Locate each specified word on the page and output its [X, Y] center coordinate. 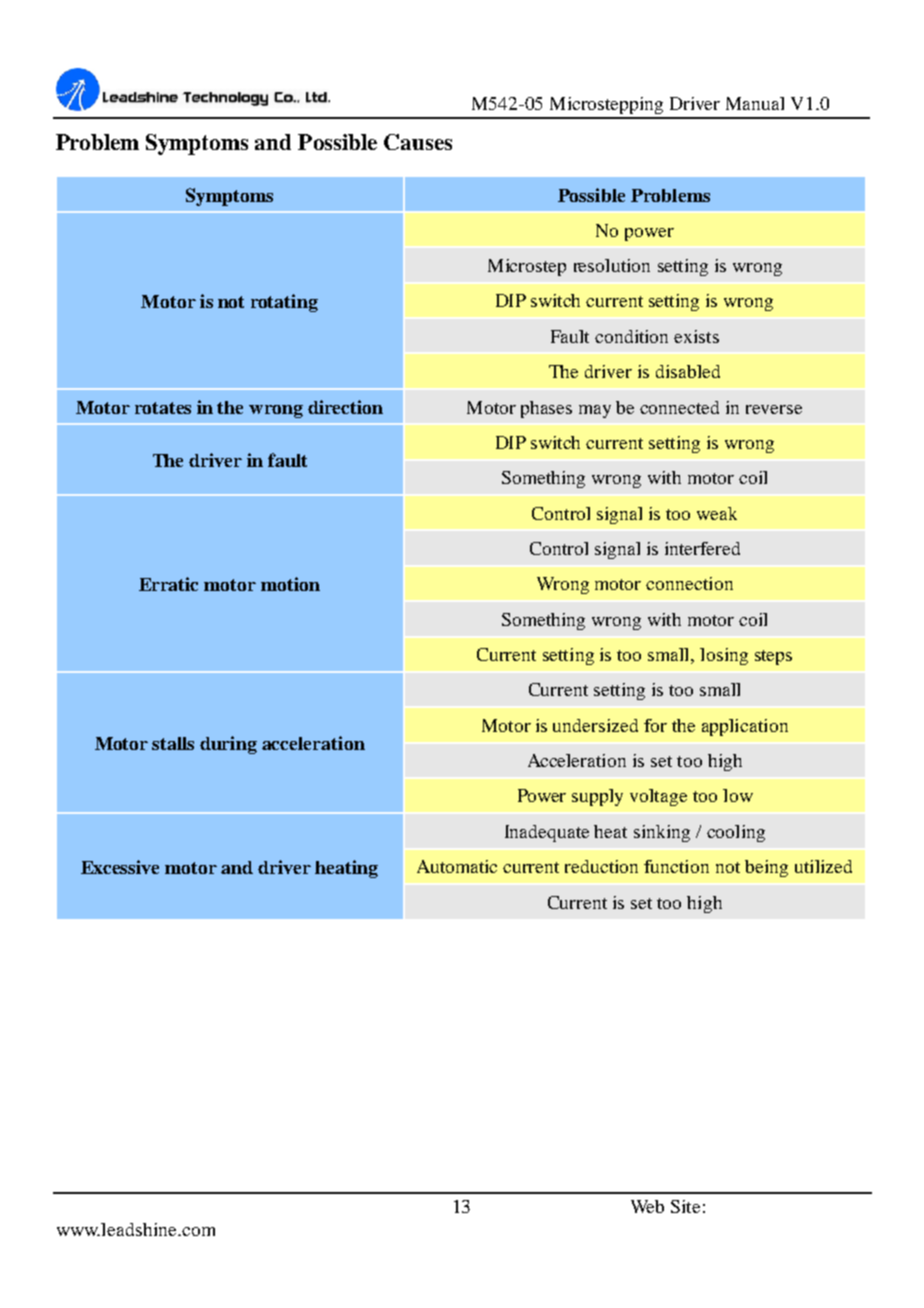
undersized [595, 725]
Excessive [120, 867]
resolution [612, 265]
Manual [755, 103]
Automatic [457, 866]
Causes [418, 142]
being [766, 868]
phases [546, 409]
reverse [774, 409]
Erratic [168, 584]
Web [647, 1206]
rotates [163, 408]
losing [724, 656]
